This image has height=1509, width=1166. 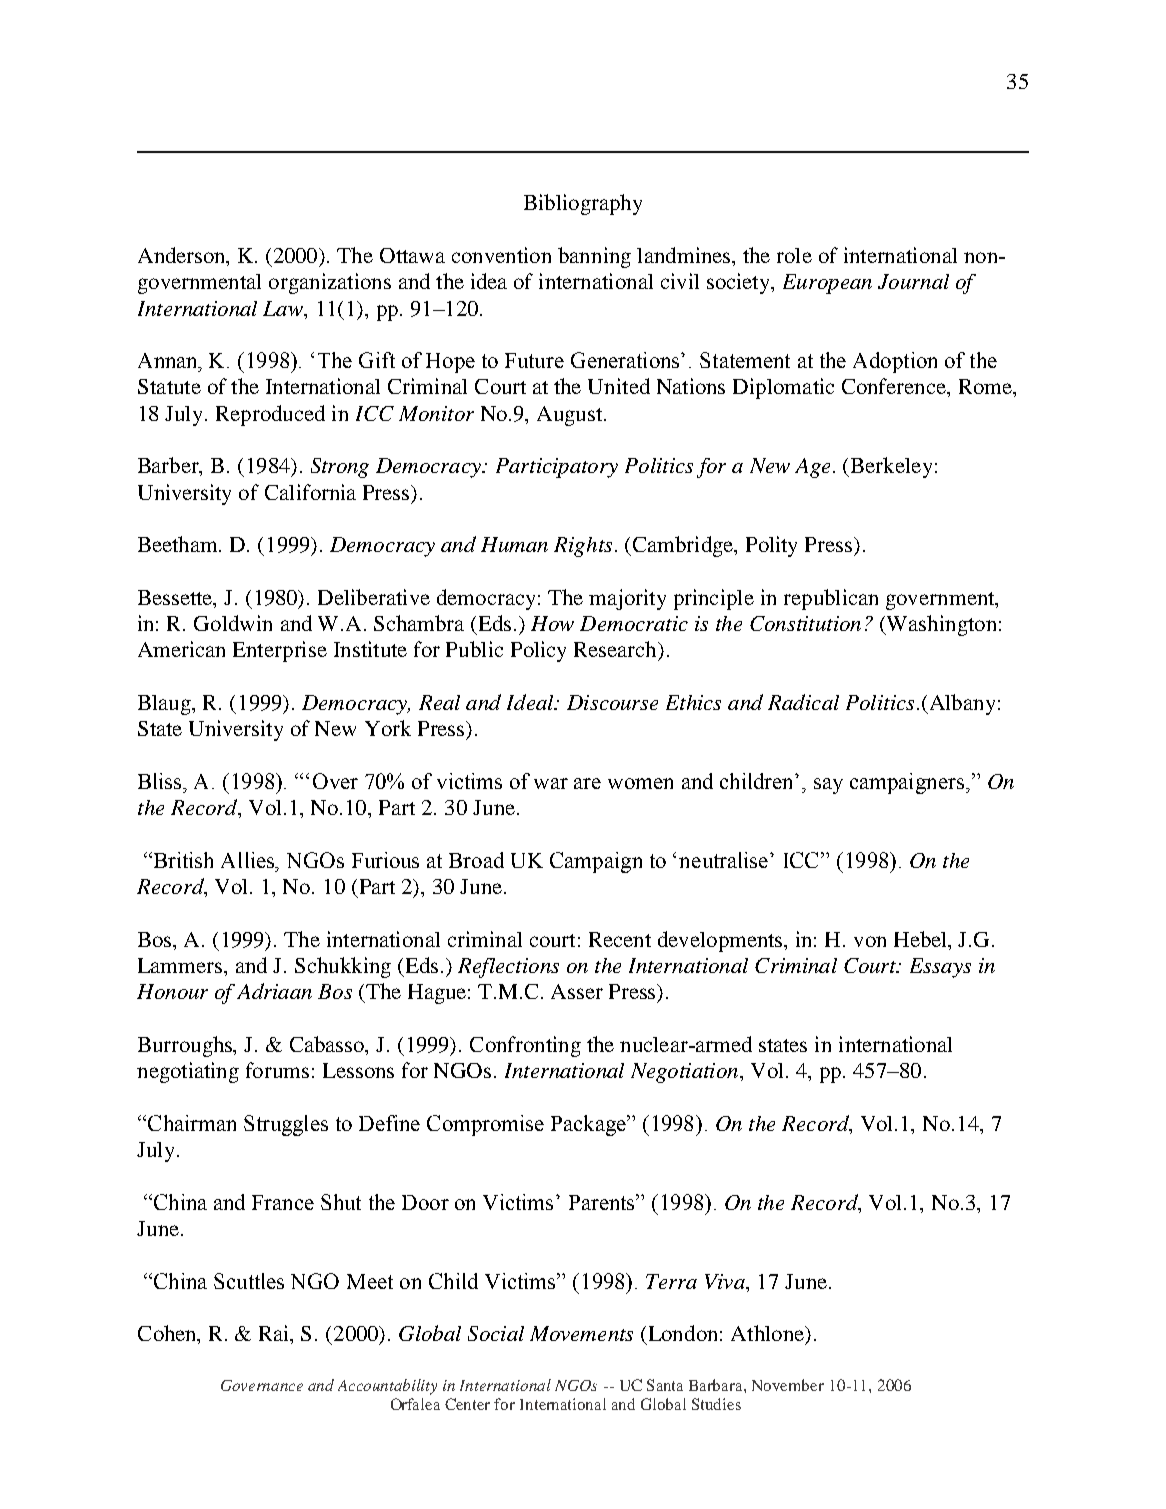 What do you see at coordinates (249, 860) in the image?
I see `Allies` at bounding box center [249, 860].
